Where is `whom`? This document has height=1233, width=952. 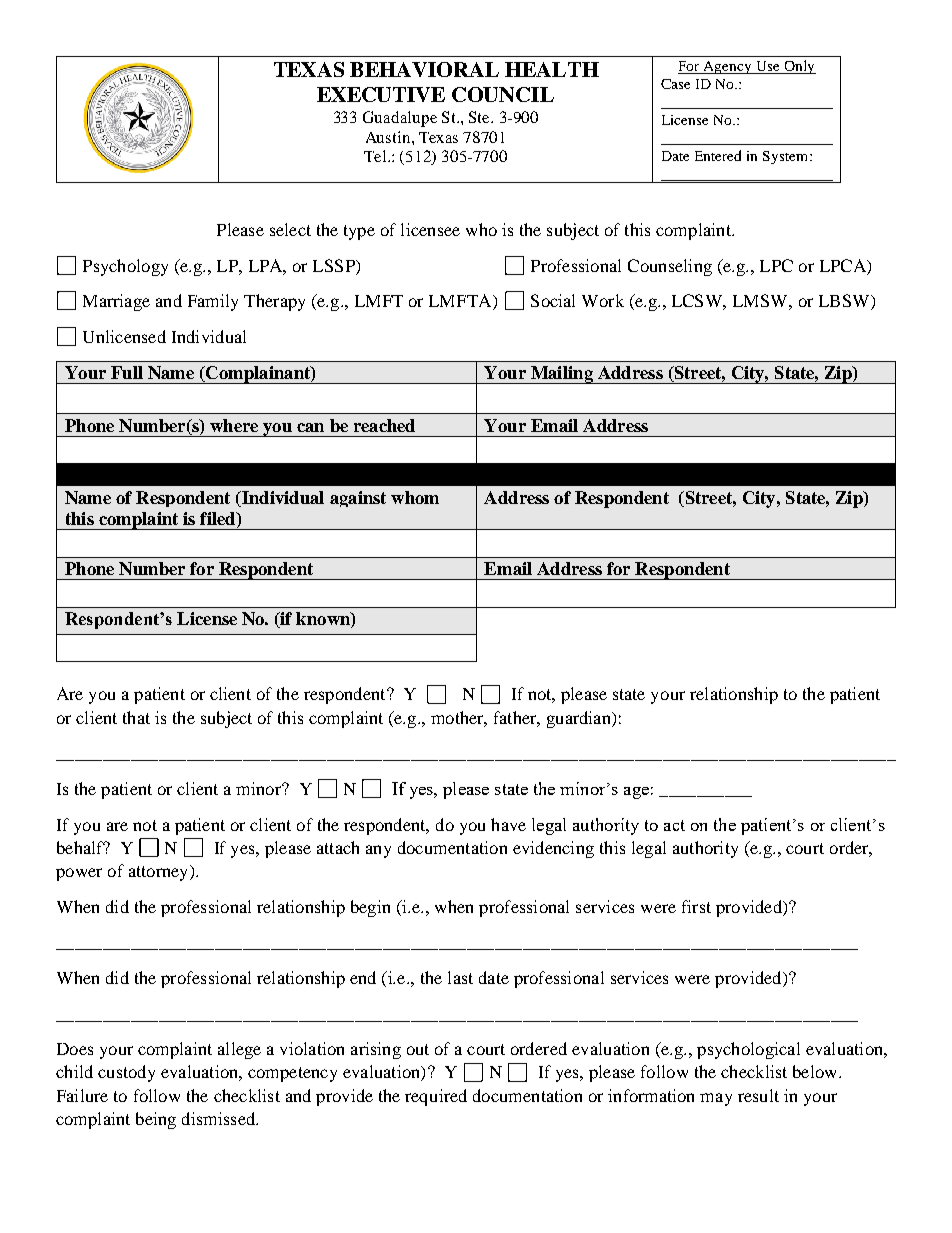 whom is located at coordinates (415, 497).
